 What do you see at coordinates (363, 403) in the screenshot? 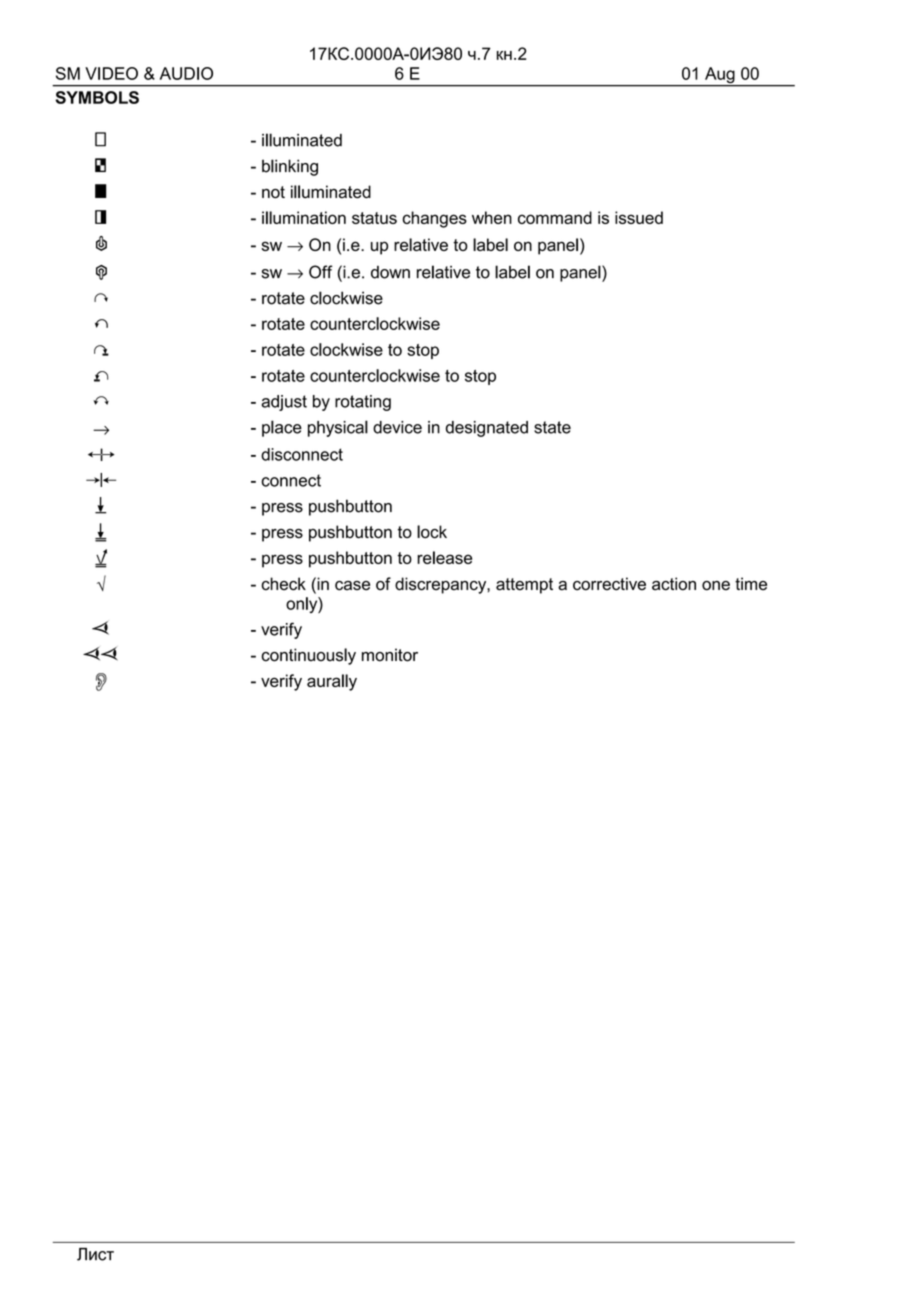
I see `rotating` at bounding box center [363, 403].
